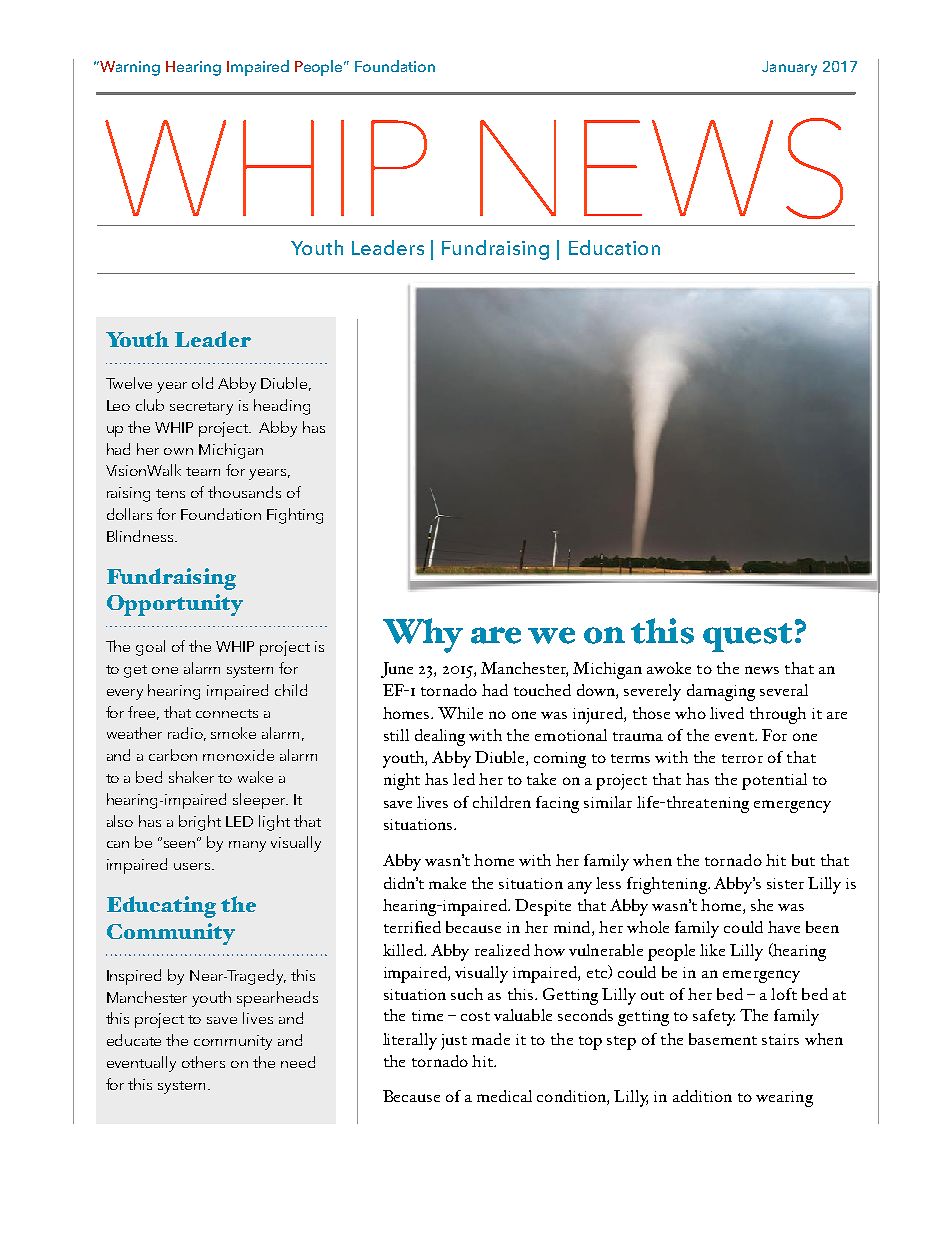  What do you see at coordinates (129, 68) in the screenshot?
I see `Warning` at bounding box center [129, 68].
